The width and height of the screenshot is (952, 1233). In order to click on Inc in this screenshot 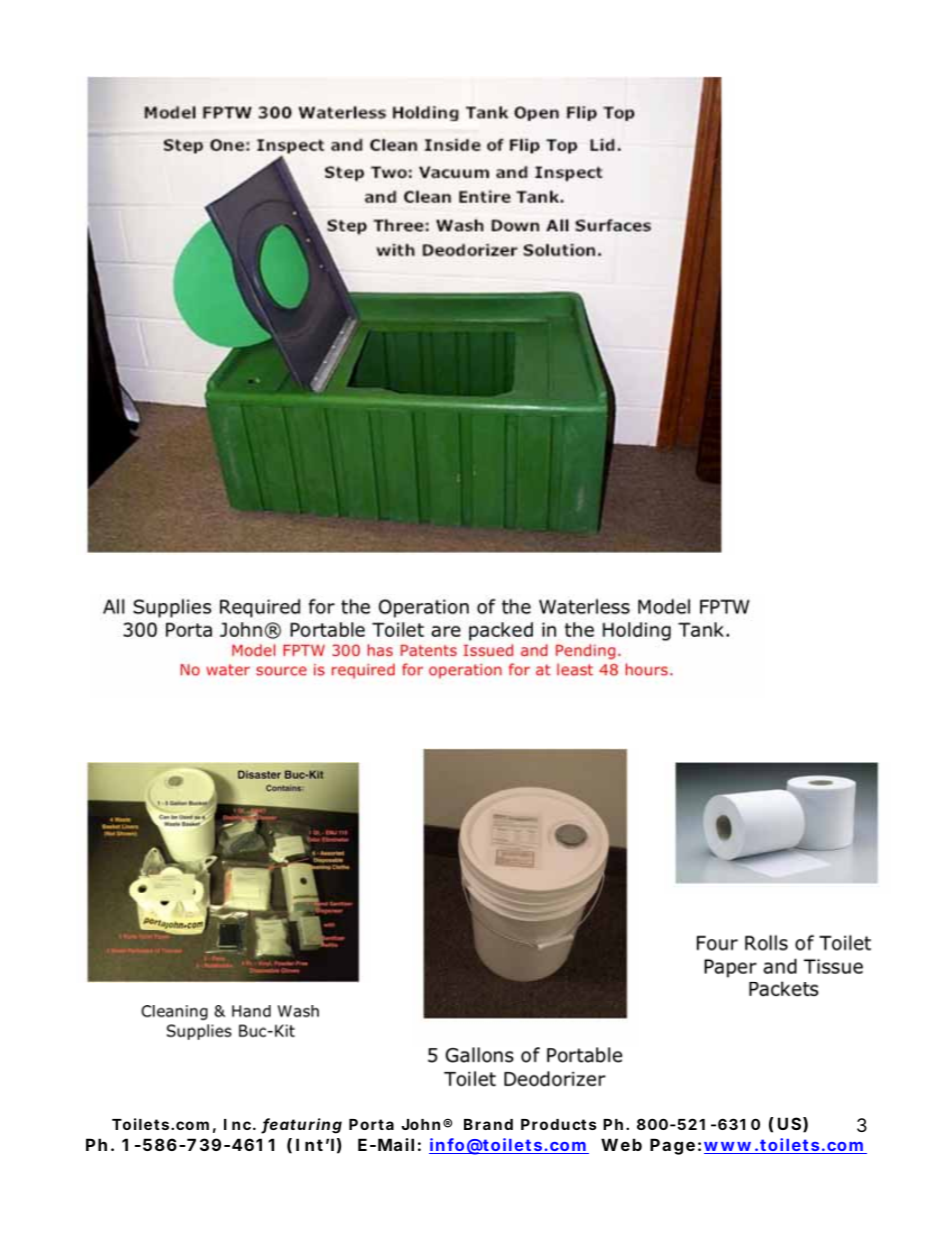, I will do `click(237, 1124)`.
